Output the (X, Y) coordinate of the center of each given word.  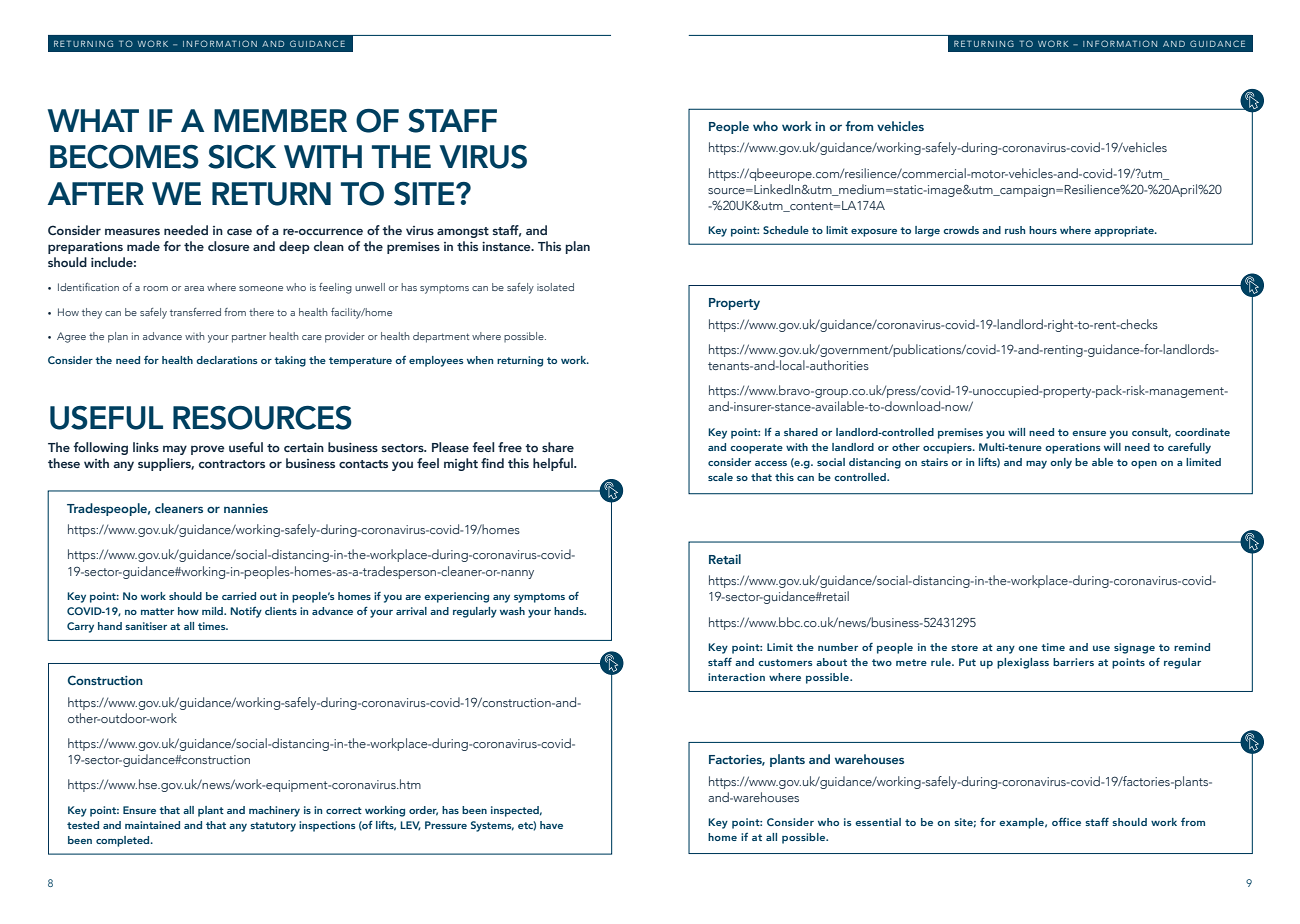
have (551, 825)
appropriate (1125, 231)
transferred (195, 312)
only (1061, 463)
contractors (232, 464)
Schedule (786, 230)
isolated (555, 287)
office (1066, 821)
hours (1043, 230)
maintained (152, 825)
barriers (1073, 662)
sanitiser (146, 626)
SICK (242, 157)
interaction (736, 677)
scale (720, 477)
